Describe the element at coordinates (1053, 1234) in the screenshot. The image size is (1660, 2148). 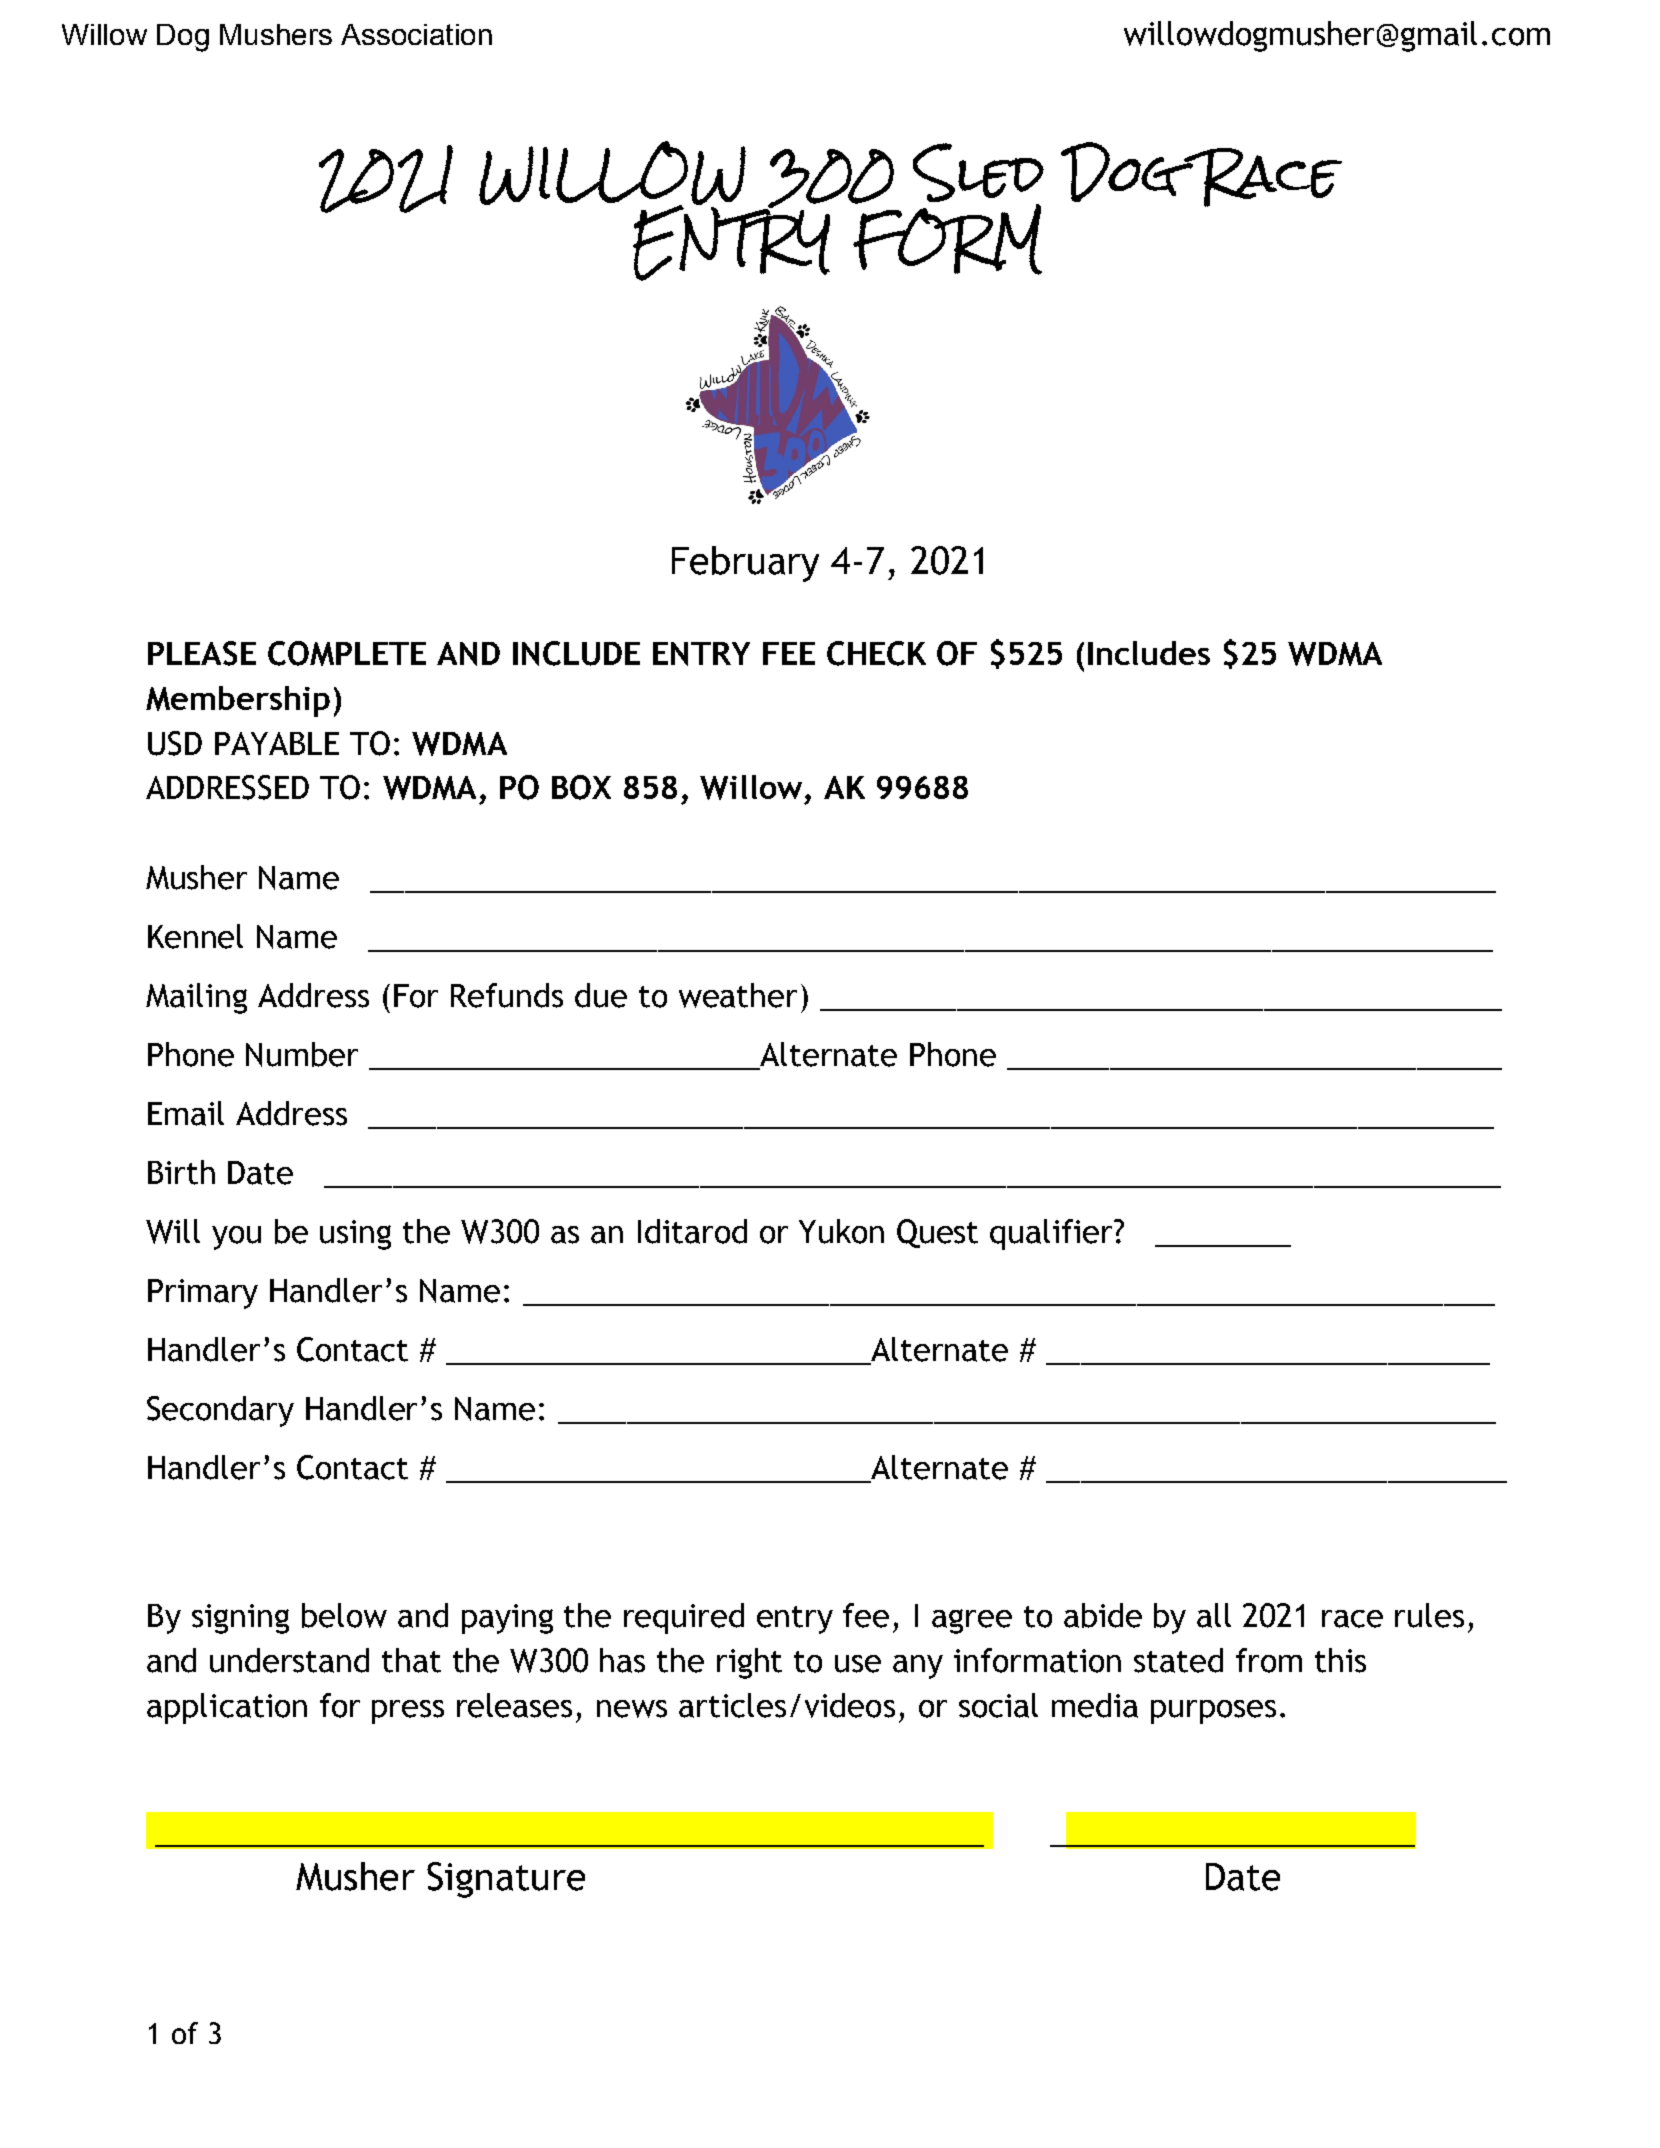
I see `qualifier` at that location.
